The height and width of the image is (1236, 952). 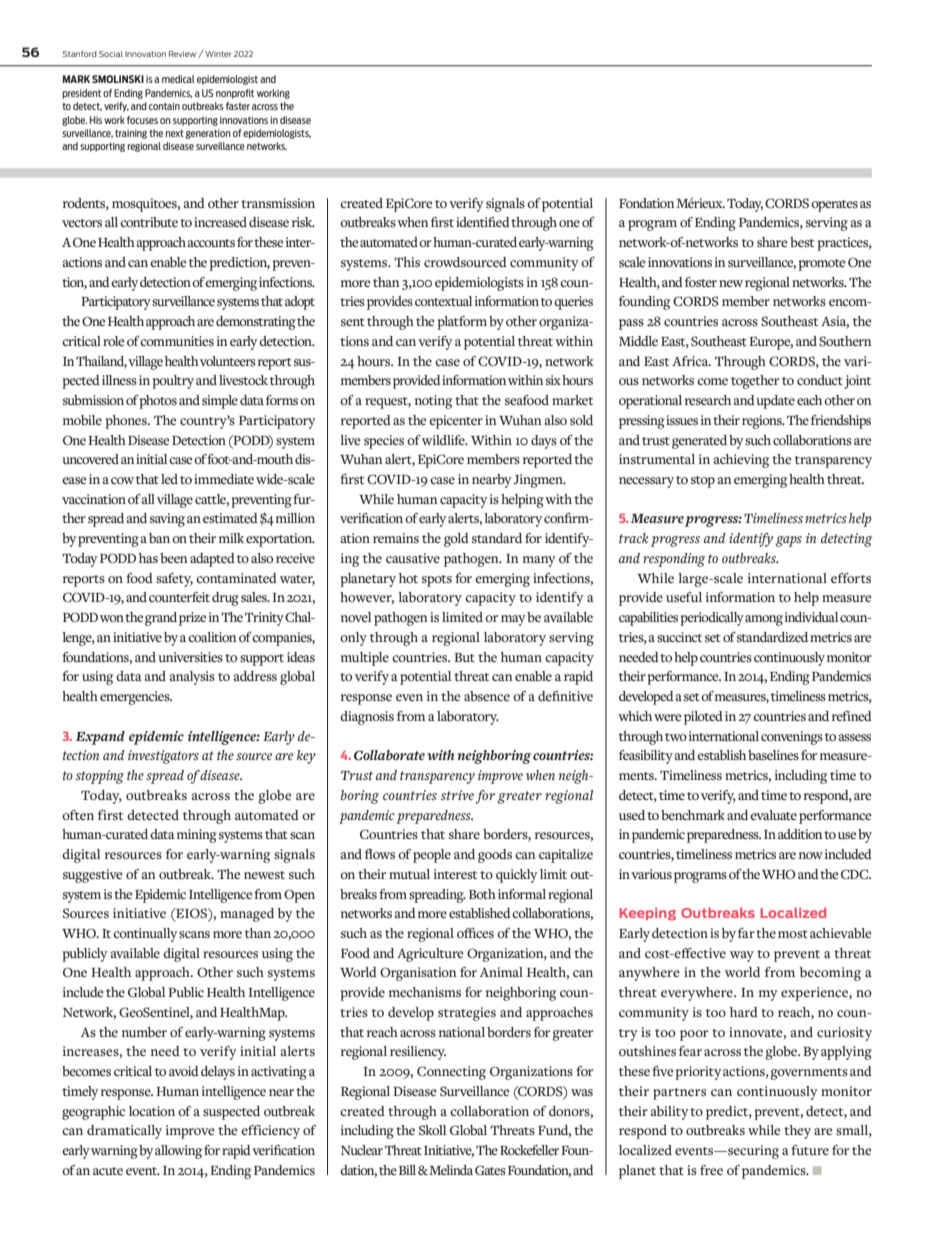 What do you see at coordinates (178, 79) in the image?
I see `medical` at bounding box center [178, 79].
